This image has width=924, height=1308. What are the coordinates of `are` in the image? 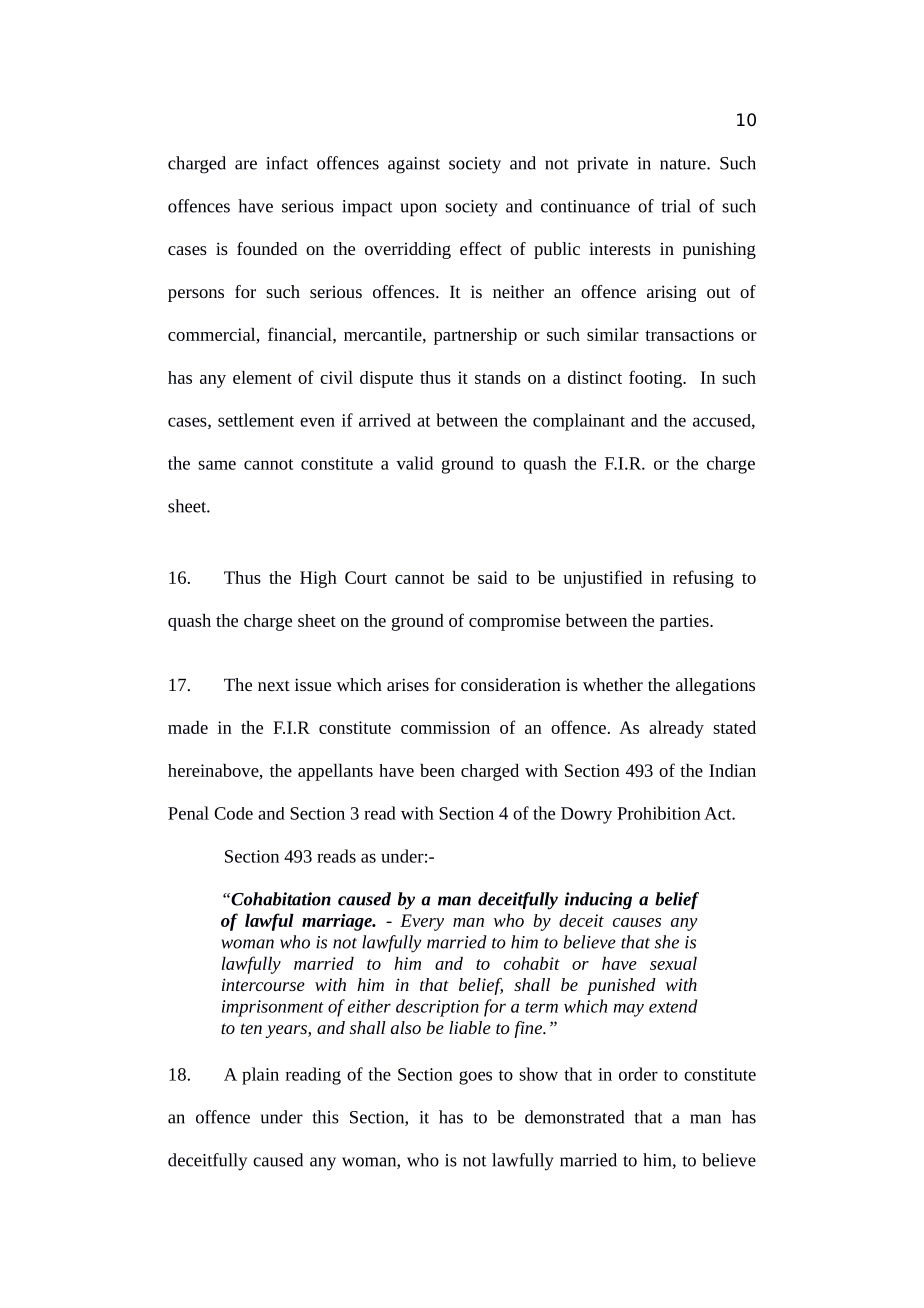 It's located at (246, 165).
